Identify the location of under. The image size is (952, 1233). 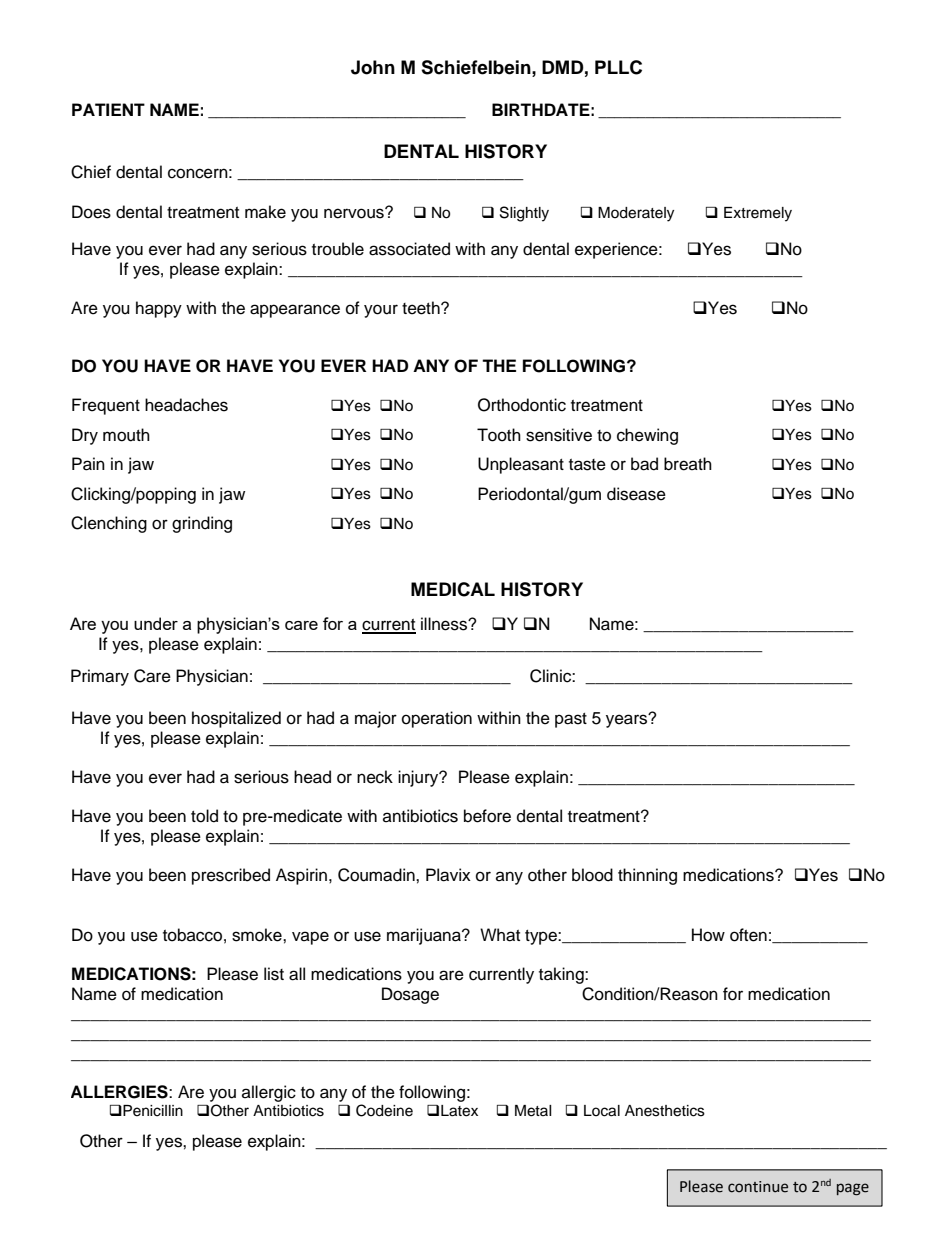
(156, 623).
